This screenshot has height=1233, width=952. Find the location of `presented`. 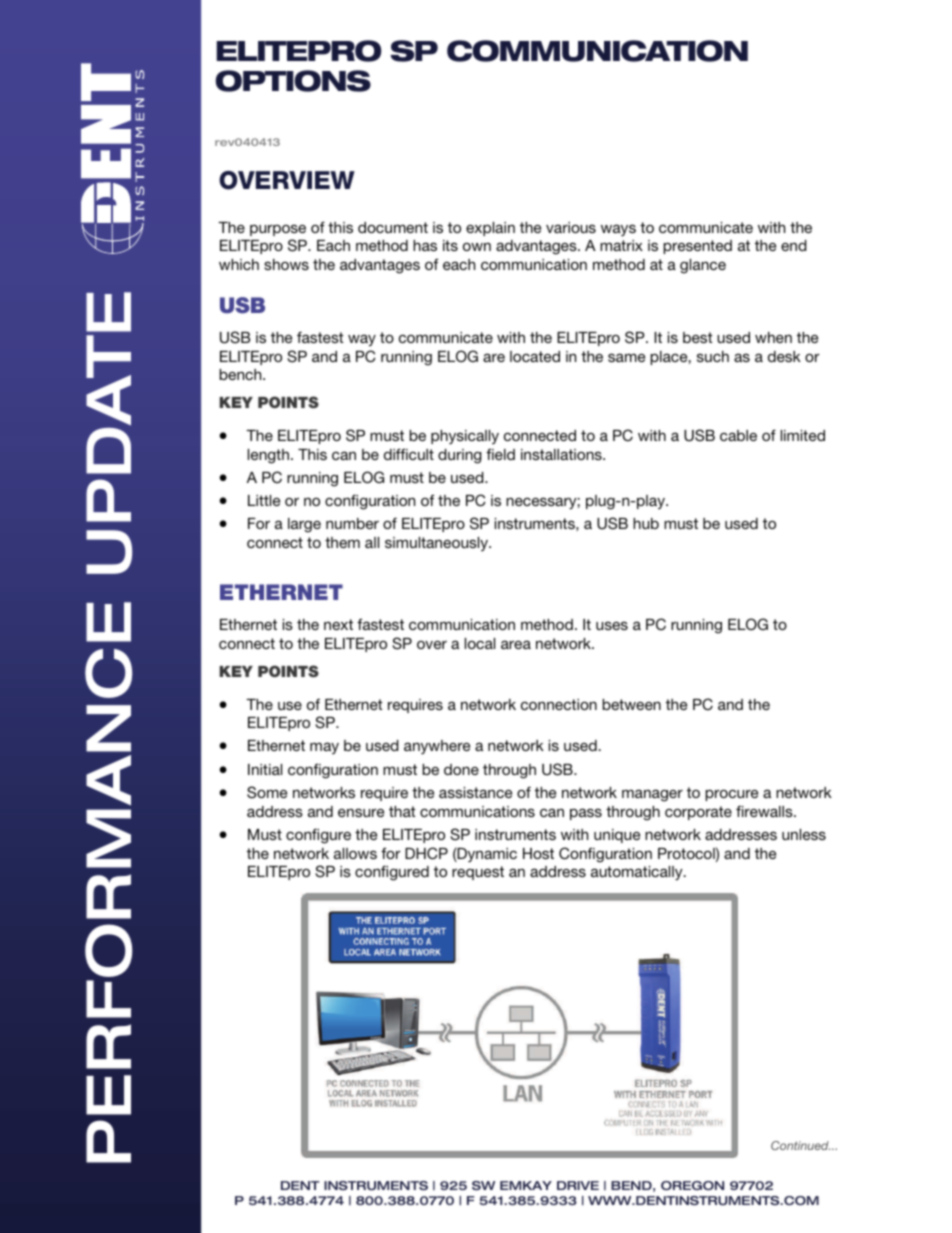

presented is located at coordinates (697, 247).
